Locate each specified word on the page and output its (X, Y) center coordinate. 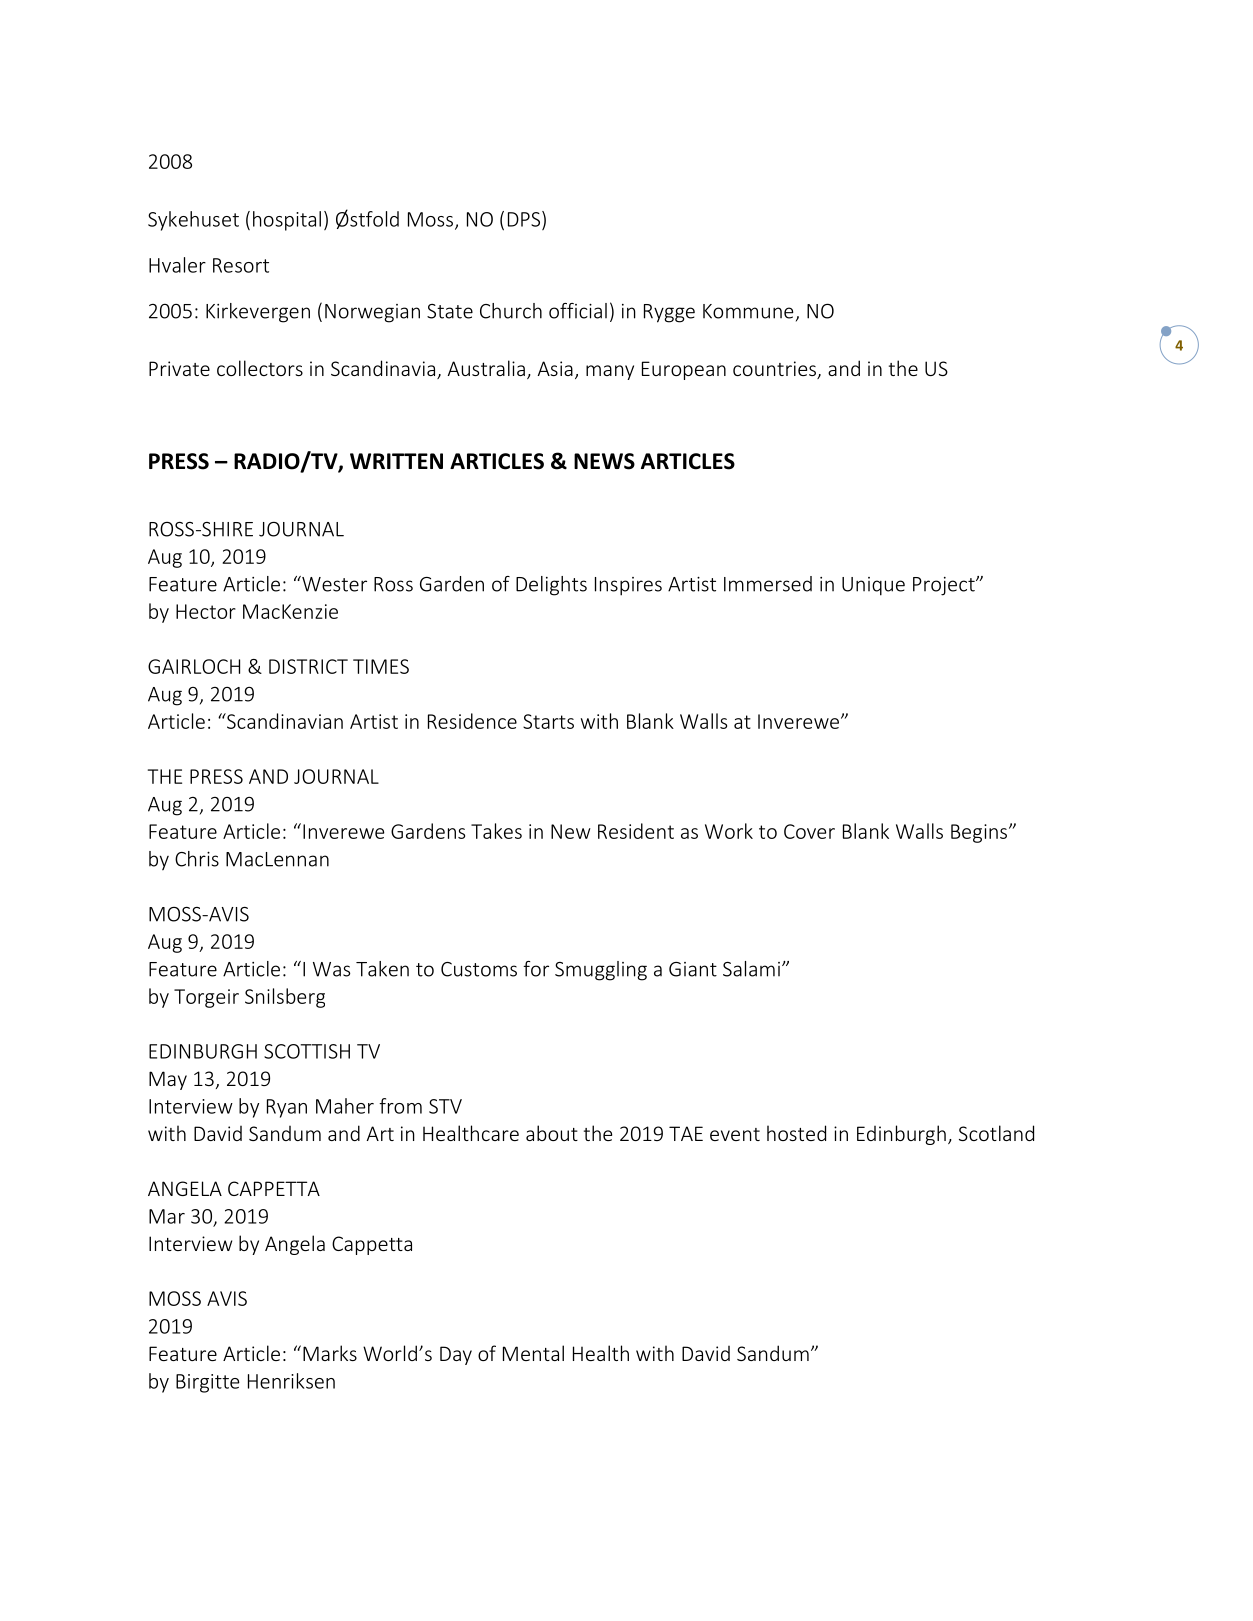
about (552, 1133)
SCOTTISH (307, 1051)
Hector (206, 611)
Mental (533, 1353)
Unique (873, 586)
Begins (980, 833)
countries (775, 370)
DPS (524, 219)
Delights (551, 586)
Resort (241, 265)
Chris (197, 859)
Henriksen (291, 1381)
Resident (636, 831)
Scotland (996, 1133)
